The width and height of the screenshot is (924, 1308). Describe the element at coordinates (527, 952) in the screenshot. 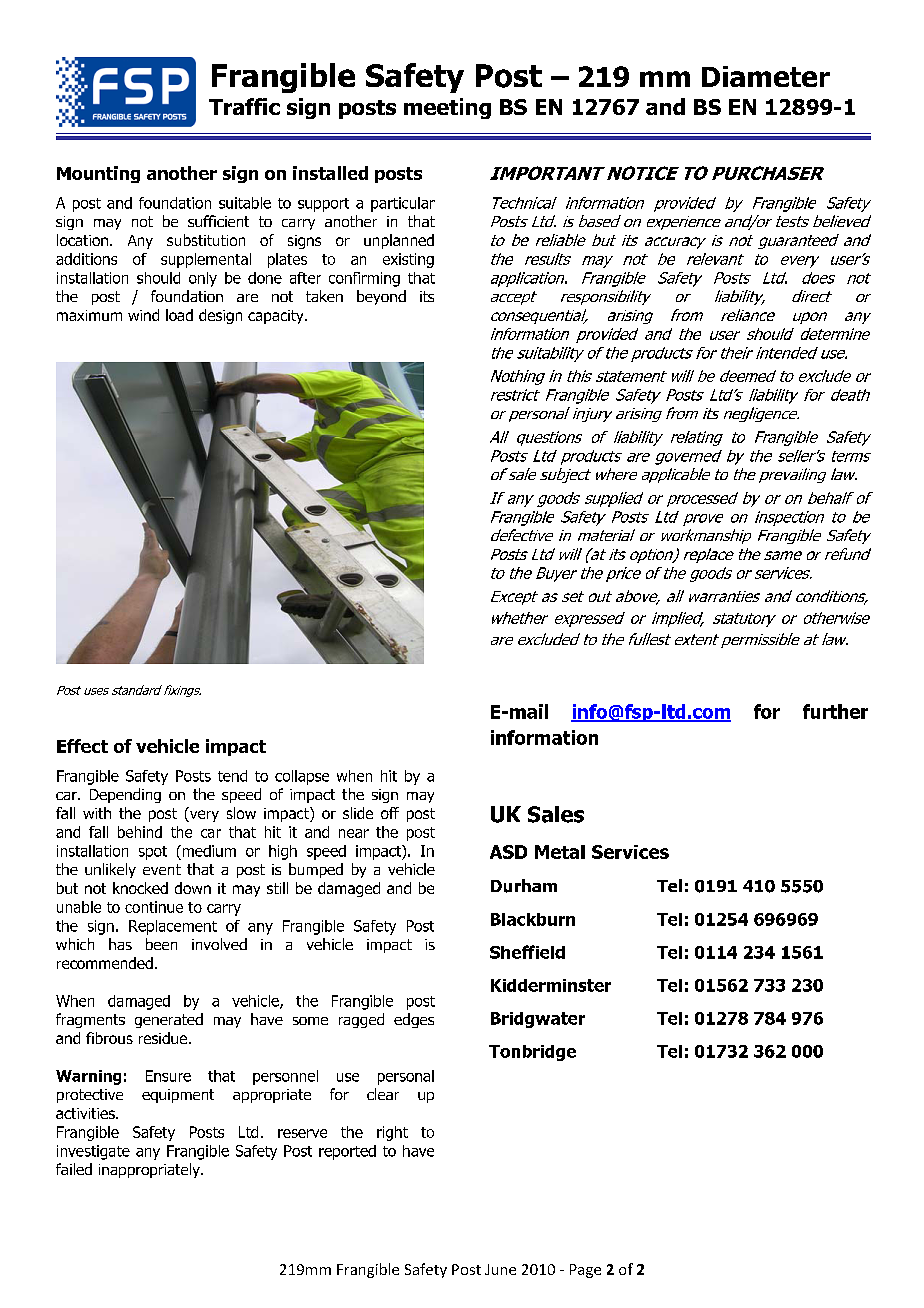

I see `Sheffield` at that location.
